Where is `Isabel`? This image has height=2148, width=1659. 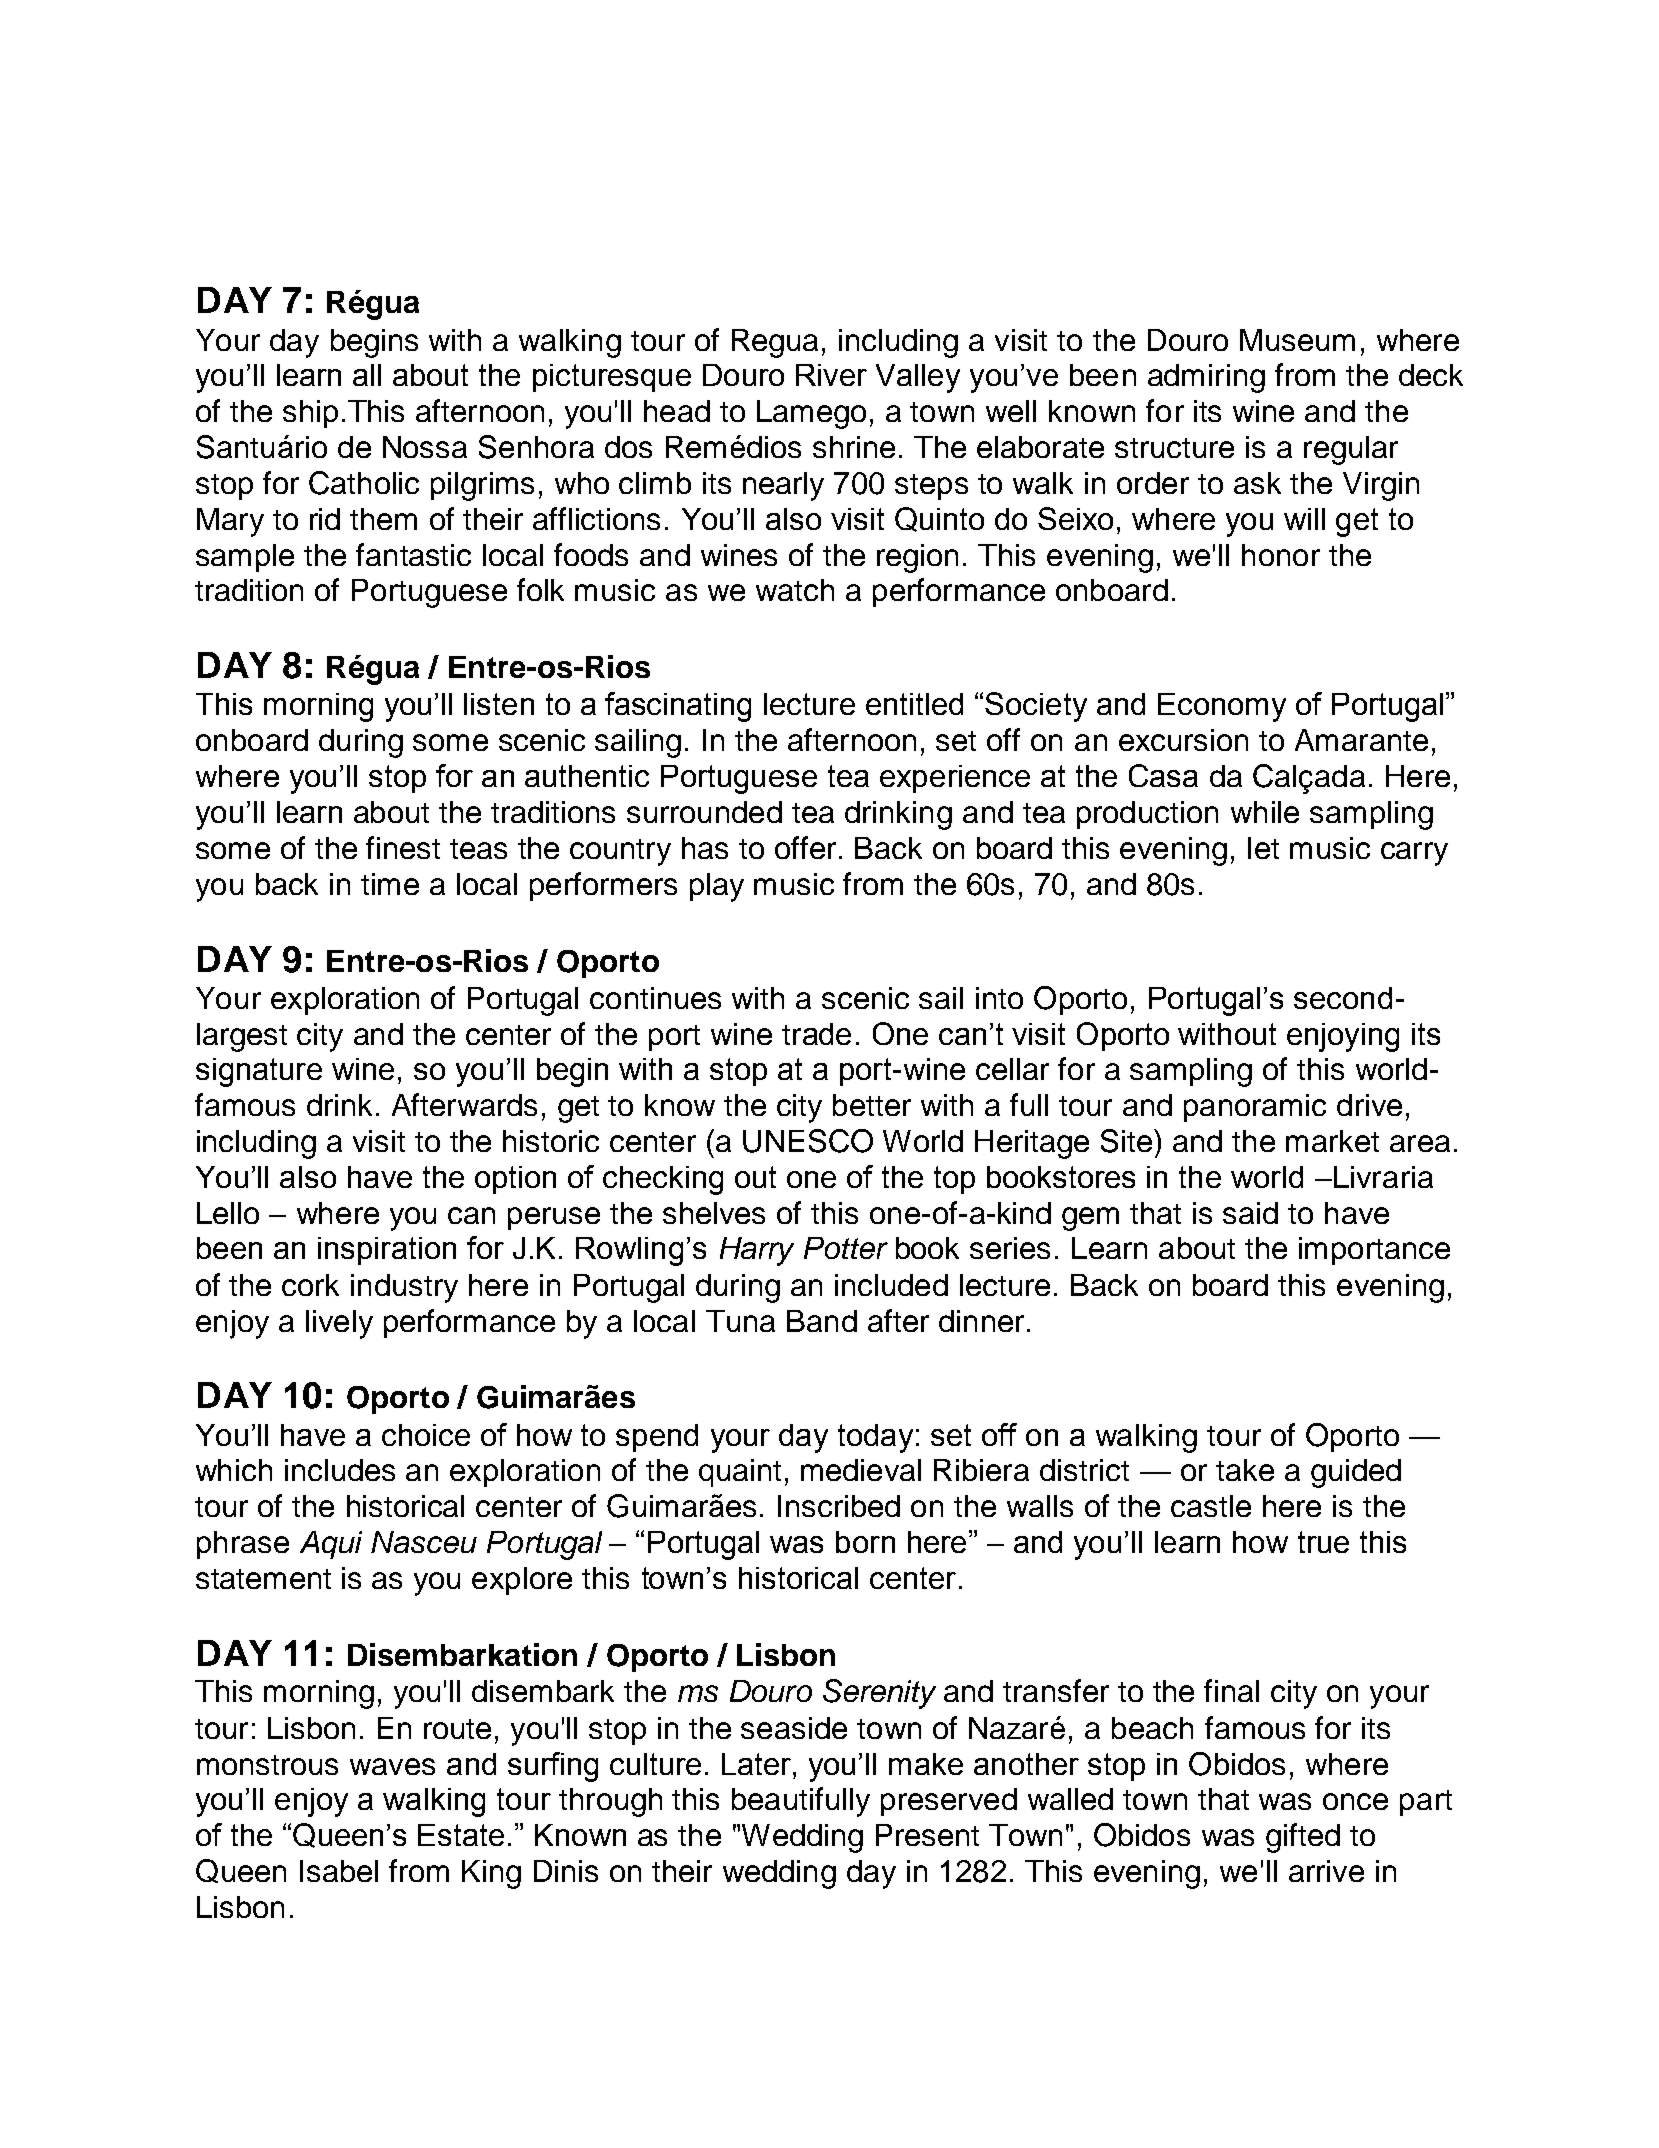
Isabel is located at coordinates (339, 1871).
